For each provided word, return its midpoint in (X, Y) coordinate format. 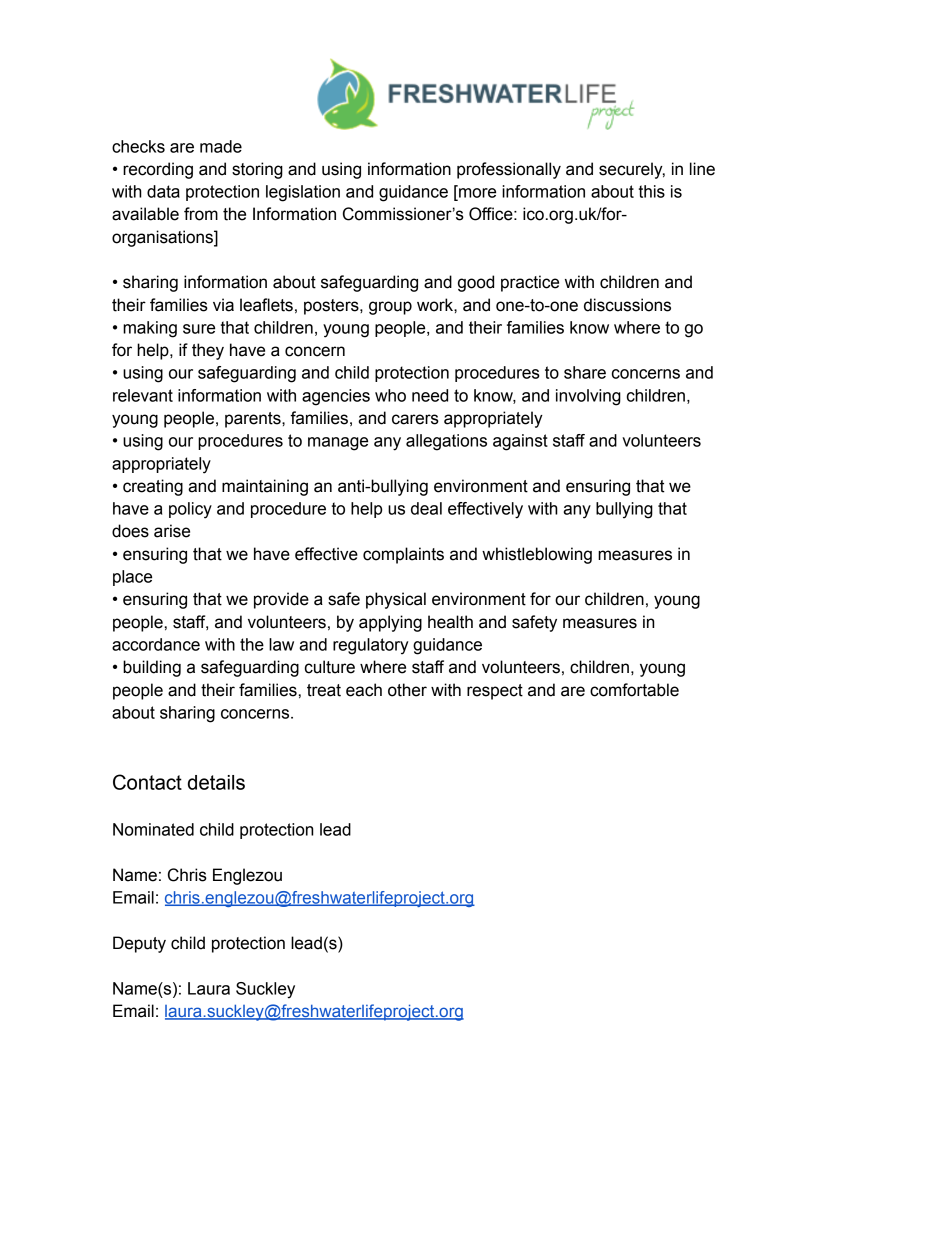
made (221, 146)
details (216, 782)
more (476, 193)
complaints (403, 555)
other (407, 690)
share (585, 372)
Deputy (139, 944)
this (652, 191)
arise (172, 531)
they (208, 351)
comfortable (634, 690)
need (430, 395)
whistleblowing (537, 555)
